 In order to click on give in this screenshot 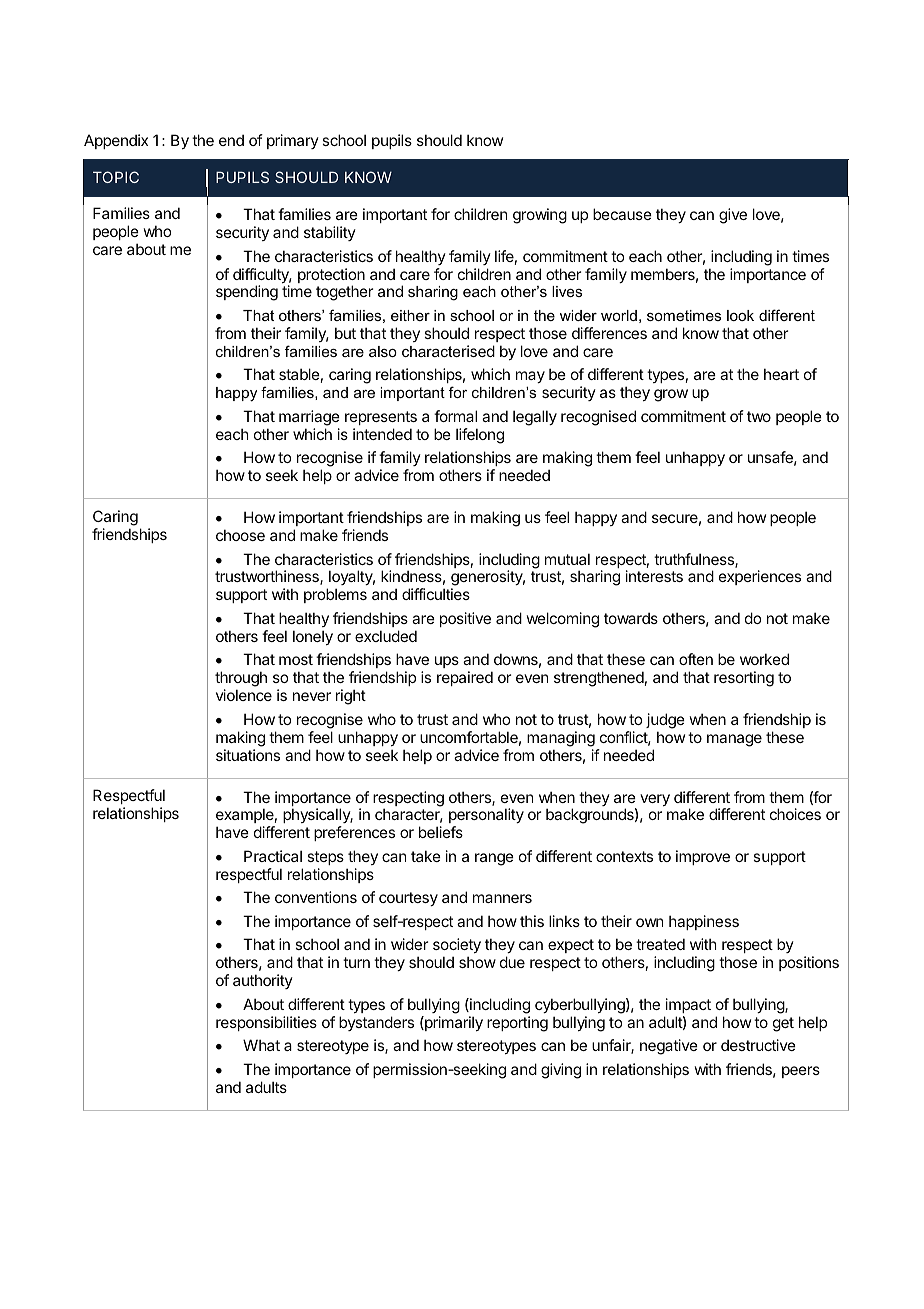, I will do `click(733, 216)`.
